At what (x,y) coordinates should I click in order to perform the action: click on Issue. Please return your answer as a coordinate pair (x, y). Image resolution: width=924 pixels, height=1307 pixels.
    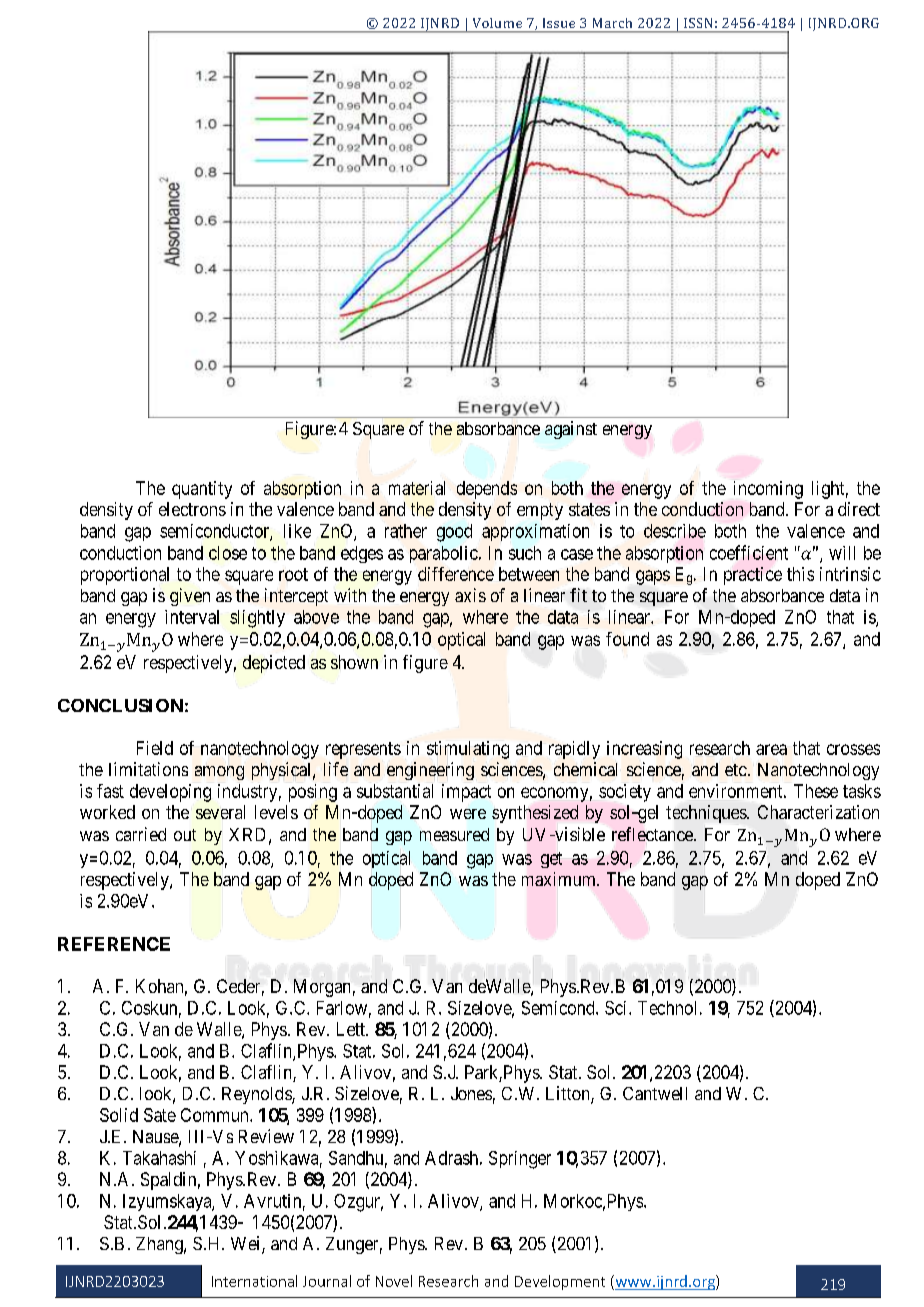
    Looking at the image, I should click on (559, 23).
